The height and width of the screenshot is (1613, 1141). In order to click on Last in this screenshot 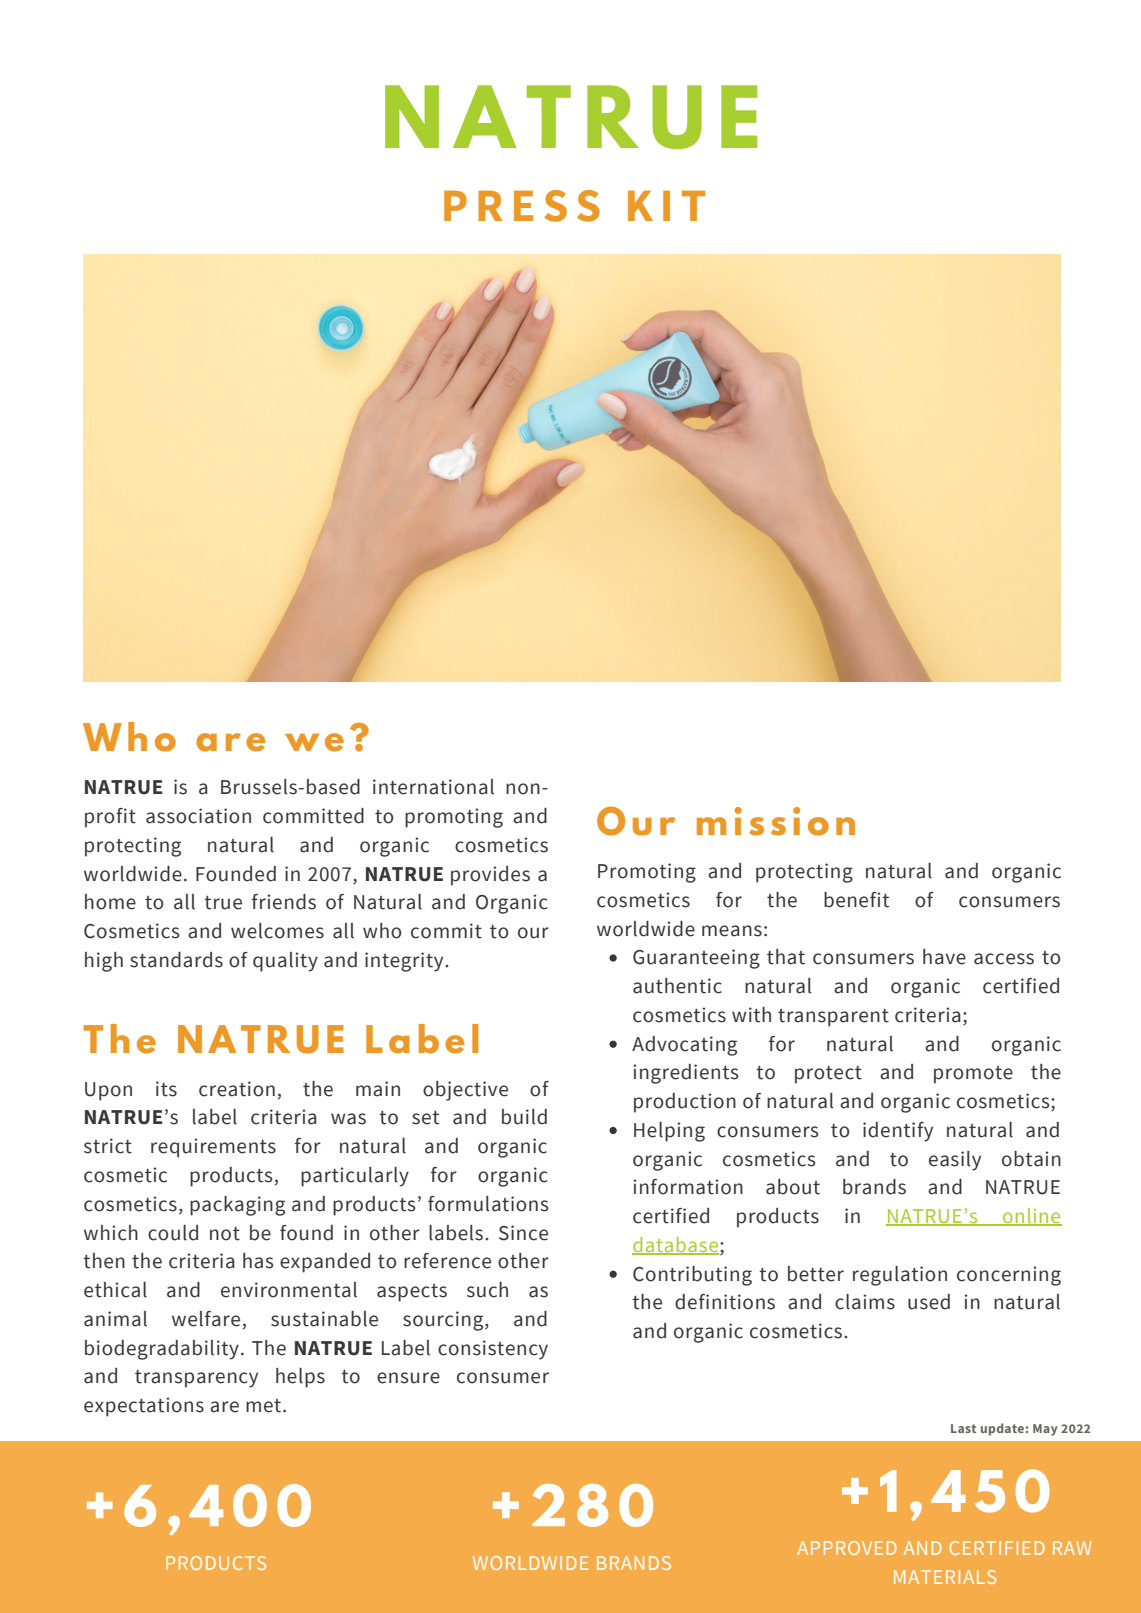, I will do `click(963, 1428)`.
